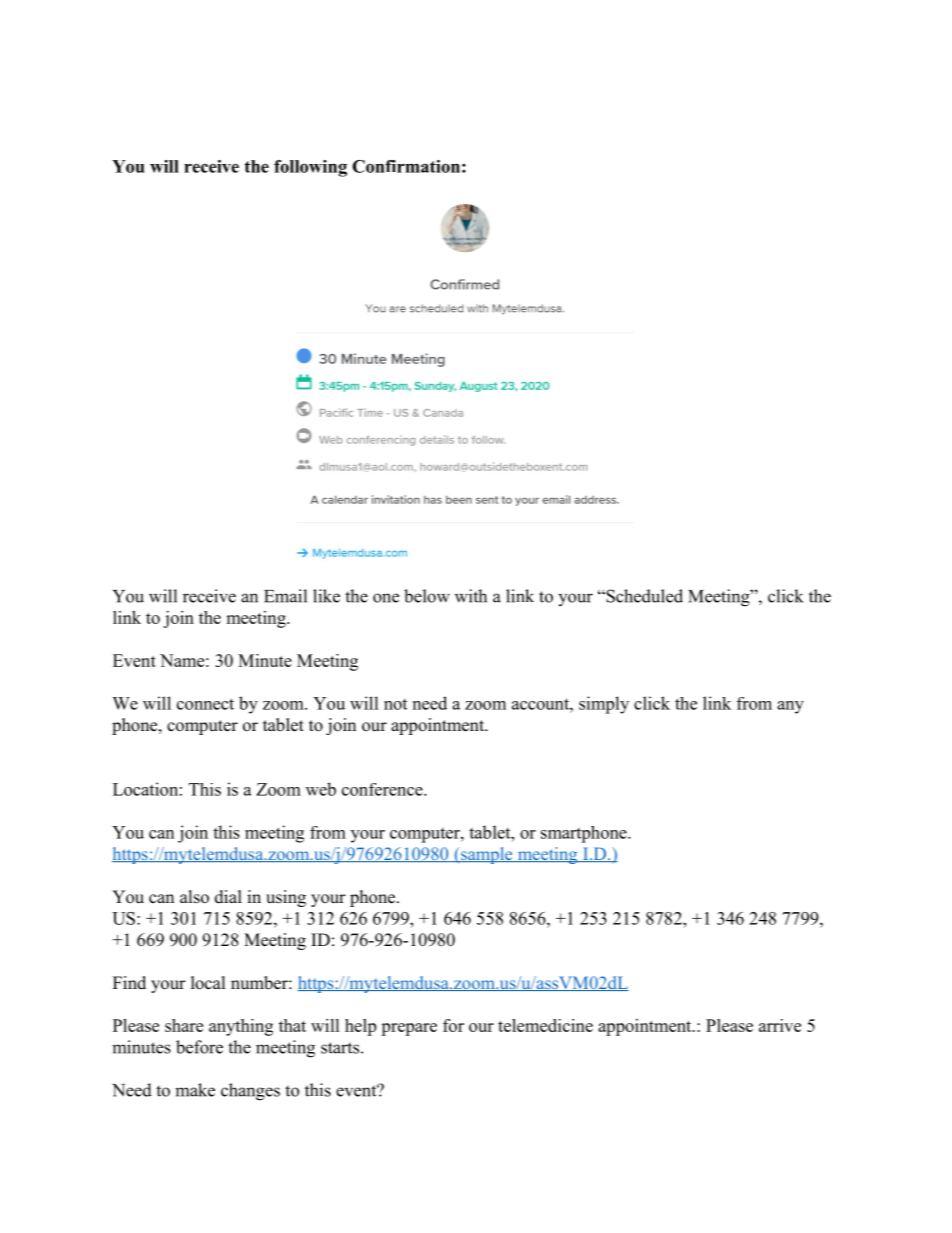  Describe the element at coordinates (471, 596) in the screenshot. I see `with` at that location.
